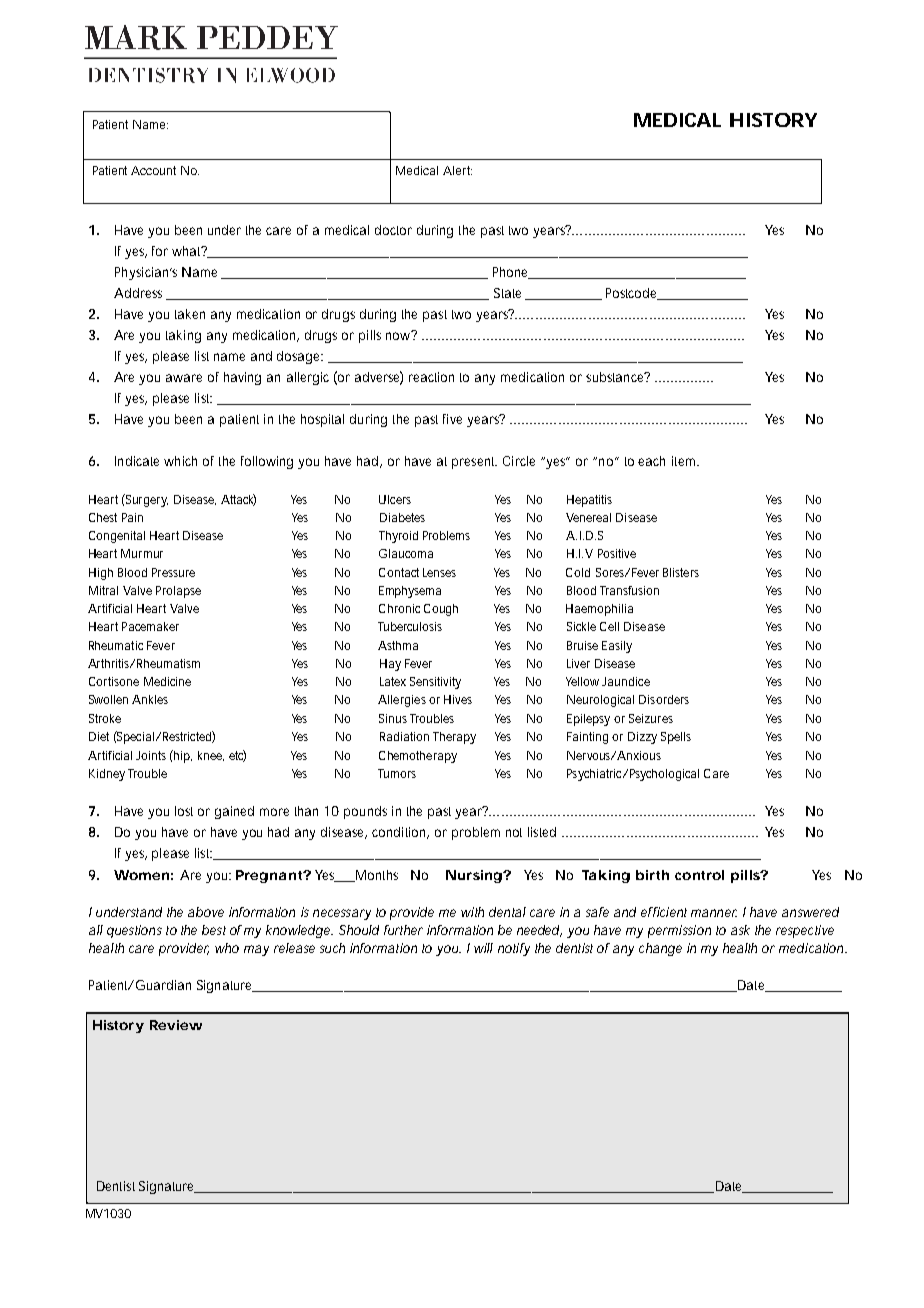 The height and width of the screenshot is (1308, 924). I want to click on aware, so click(184, 378).
